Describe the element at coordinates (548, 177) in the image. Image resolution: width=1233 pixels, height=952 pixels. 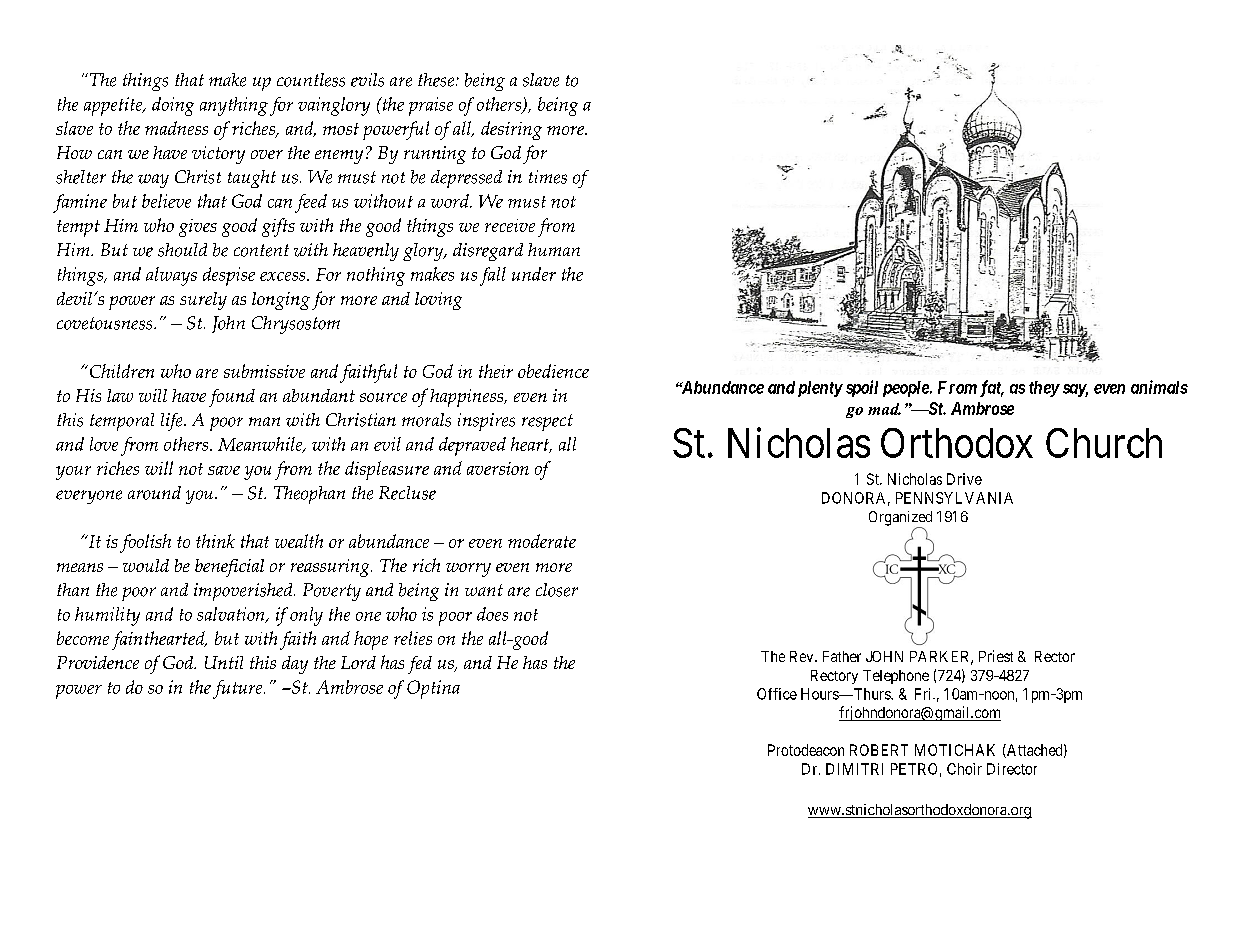
I see `times` at that location.
